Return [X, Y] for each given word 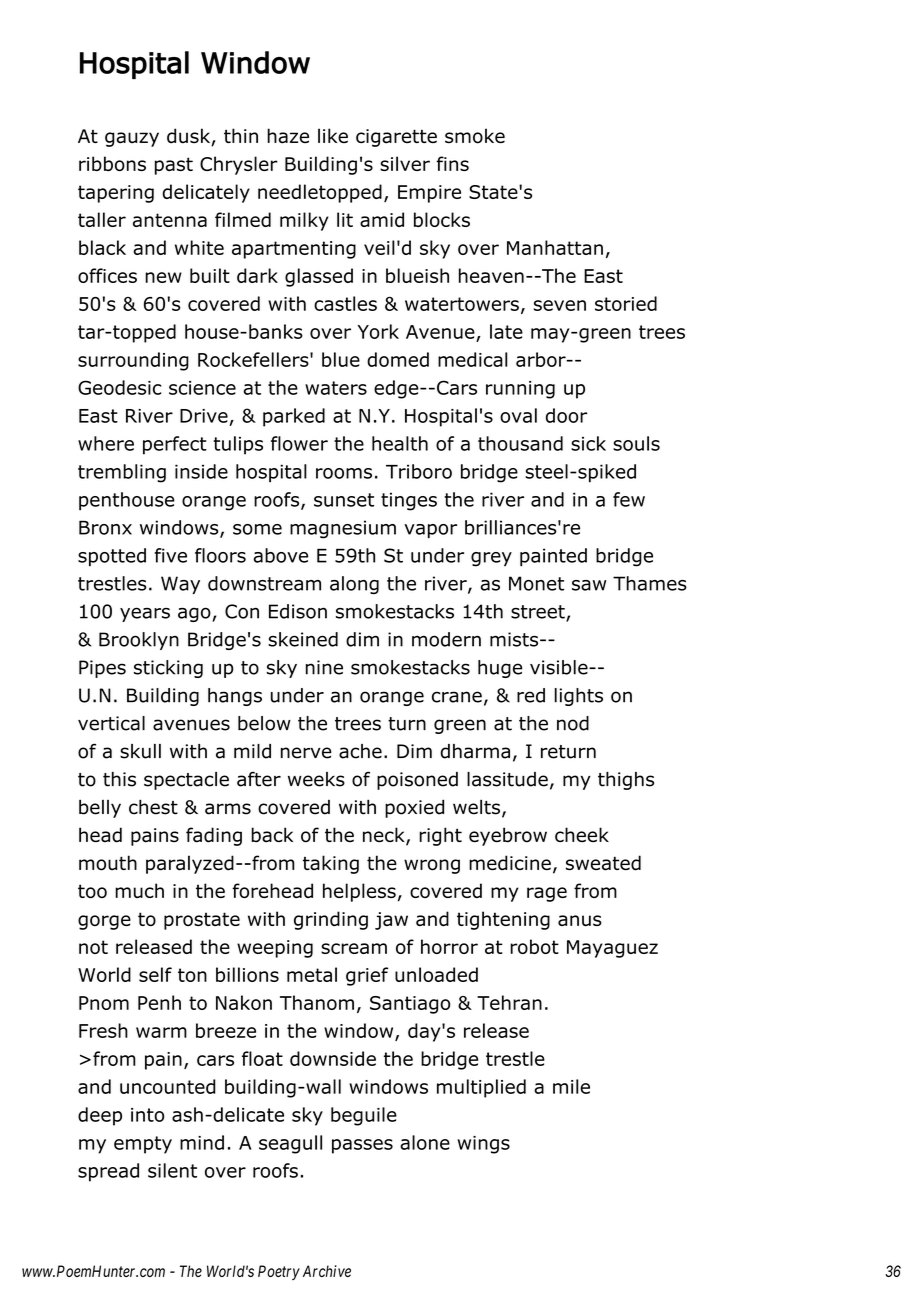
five [171, 555]
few [629, 499]
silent [172, 1170]
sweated [603, 863]
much [139, 890]
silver [405, 163]
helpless [359, 892]
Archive [327, 1271]
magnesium [343, 529]
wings [483, 1145]
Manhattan [555, 247]
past [174, 166]
